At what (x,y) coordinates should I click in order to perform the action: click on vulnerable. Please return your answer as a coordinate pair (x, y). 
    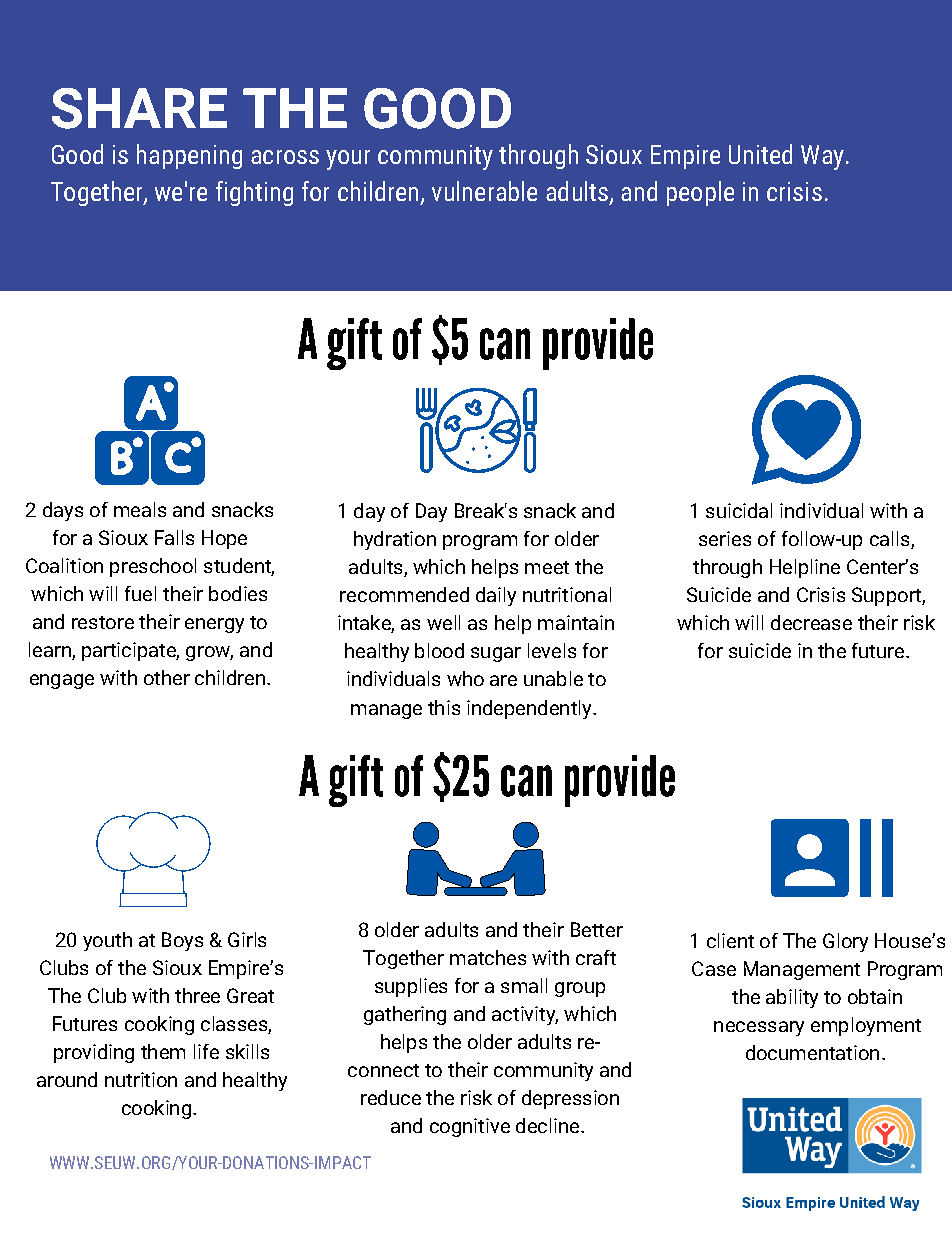
    Looking at the image, I should click on (484, 191).
